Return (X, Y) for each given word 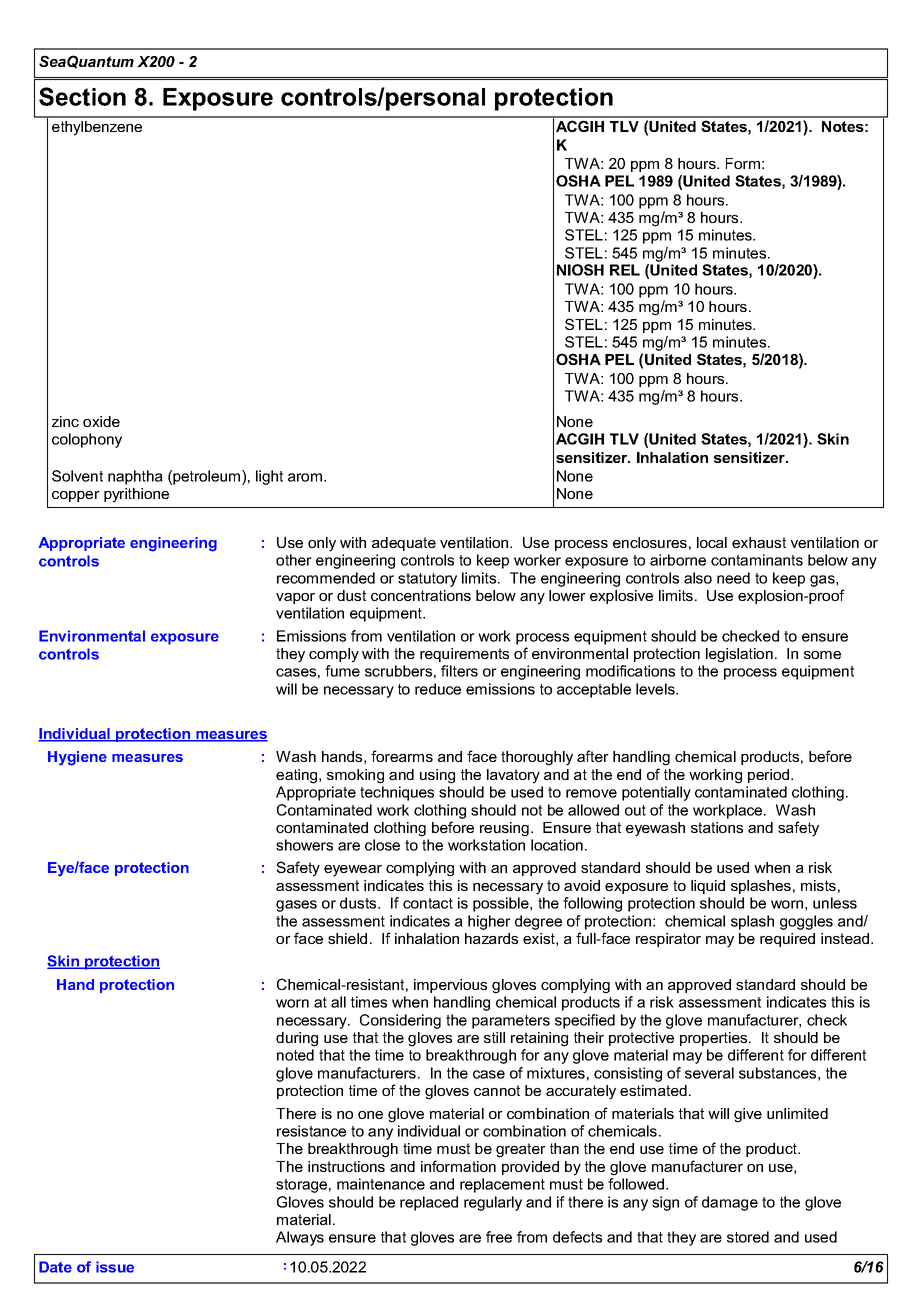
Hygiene (77, 758)
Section (82, 96)
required (787, 940)
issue (115, 1267)
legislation (739, 655)
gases (296, 906)
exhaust (759, 542)
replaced (429, 1203)
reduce (438, 689)
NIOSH (580, 270)
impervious (450, 986)
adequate (404, 544)
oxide (101, 421)
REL (625, 270)
